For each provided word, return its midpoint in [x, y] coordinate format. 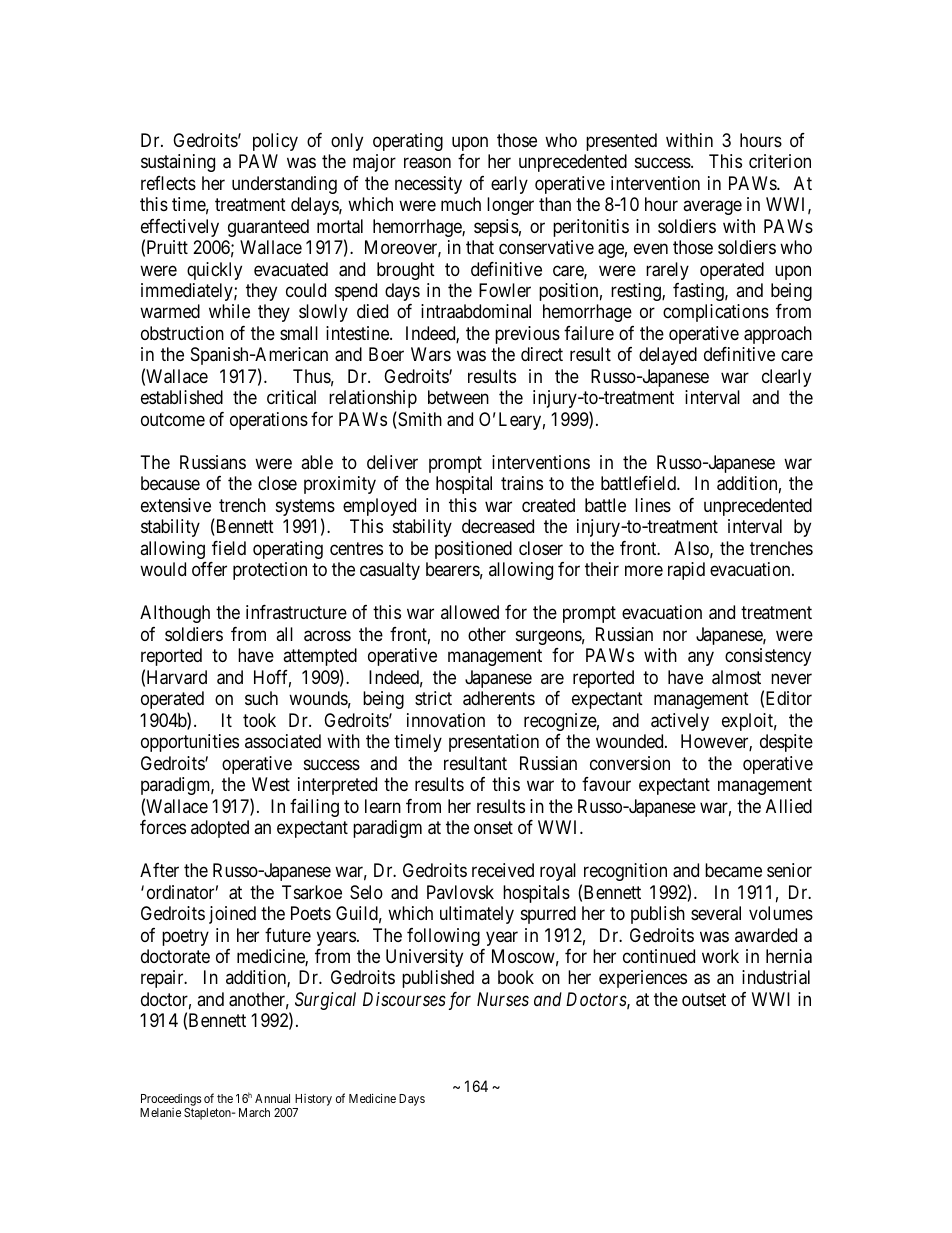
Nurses [503, 999]
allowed [470, 612]
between [458, 397]
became [733, 870]
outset [704, 999]
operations [269, 421]
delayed [668, 356]
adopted [220, 829]
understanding [284, 185]
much [461, 204]
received [503, 870]
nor [675, 635]
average [712, 208]
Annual [272, 1098]
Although [175, 614]
